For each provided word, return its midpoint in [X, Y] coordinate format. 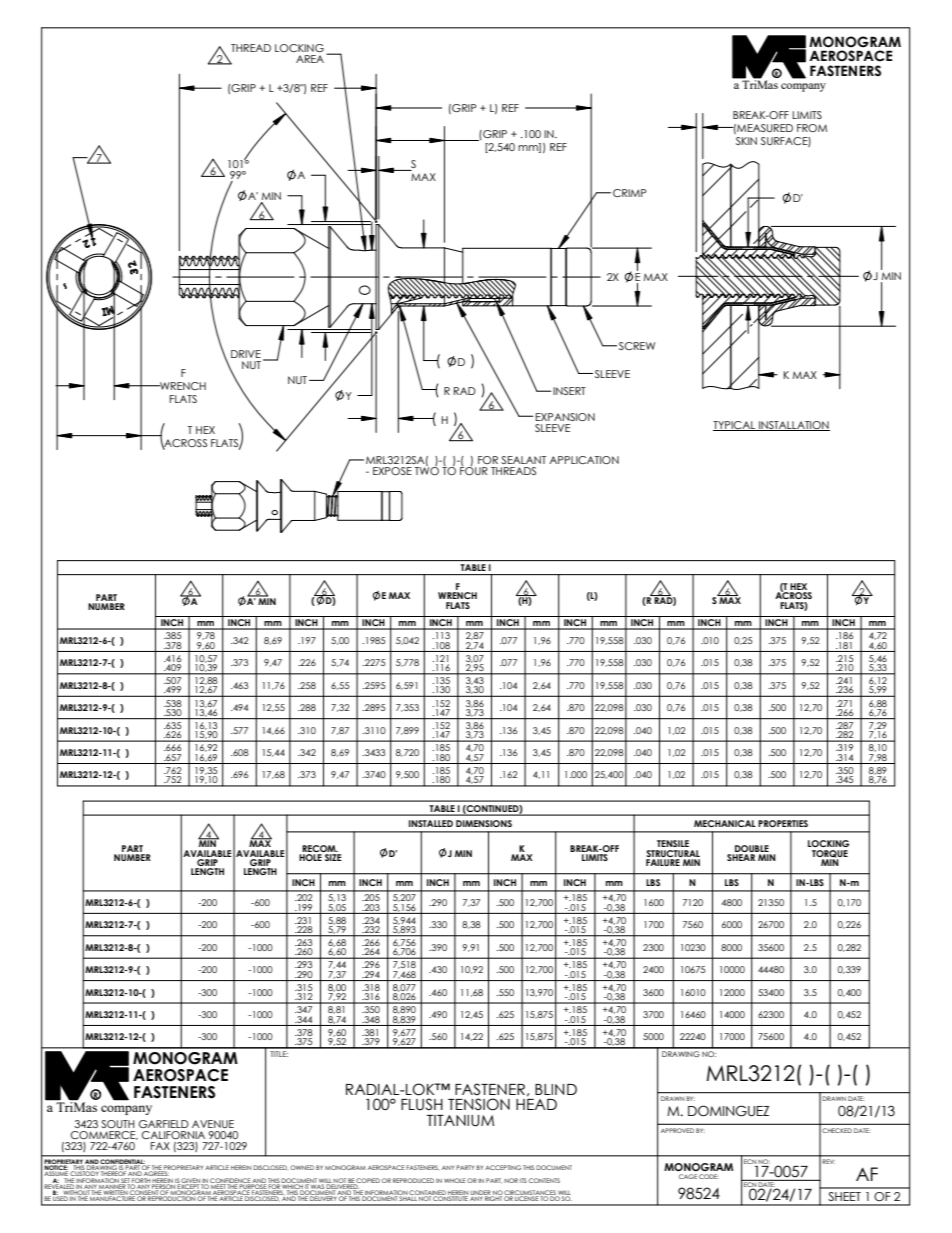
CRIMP [630, 193]
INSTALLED [431, 823]
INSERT [569, 391]
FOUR [474, 470]
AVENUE [213, 1124]
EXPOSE [392, 471]
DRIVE [246, 354]
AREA [311, 58]
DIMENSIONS [484, 823]
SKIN [746, 141]
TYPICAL [735, 426]
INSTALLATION [793, 426]
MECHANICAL [725, 823]
